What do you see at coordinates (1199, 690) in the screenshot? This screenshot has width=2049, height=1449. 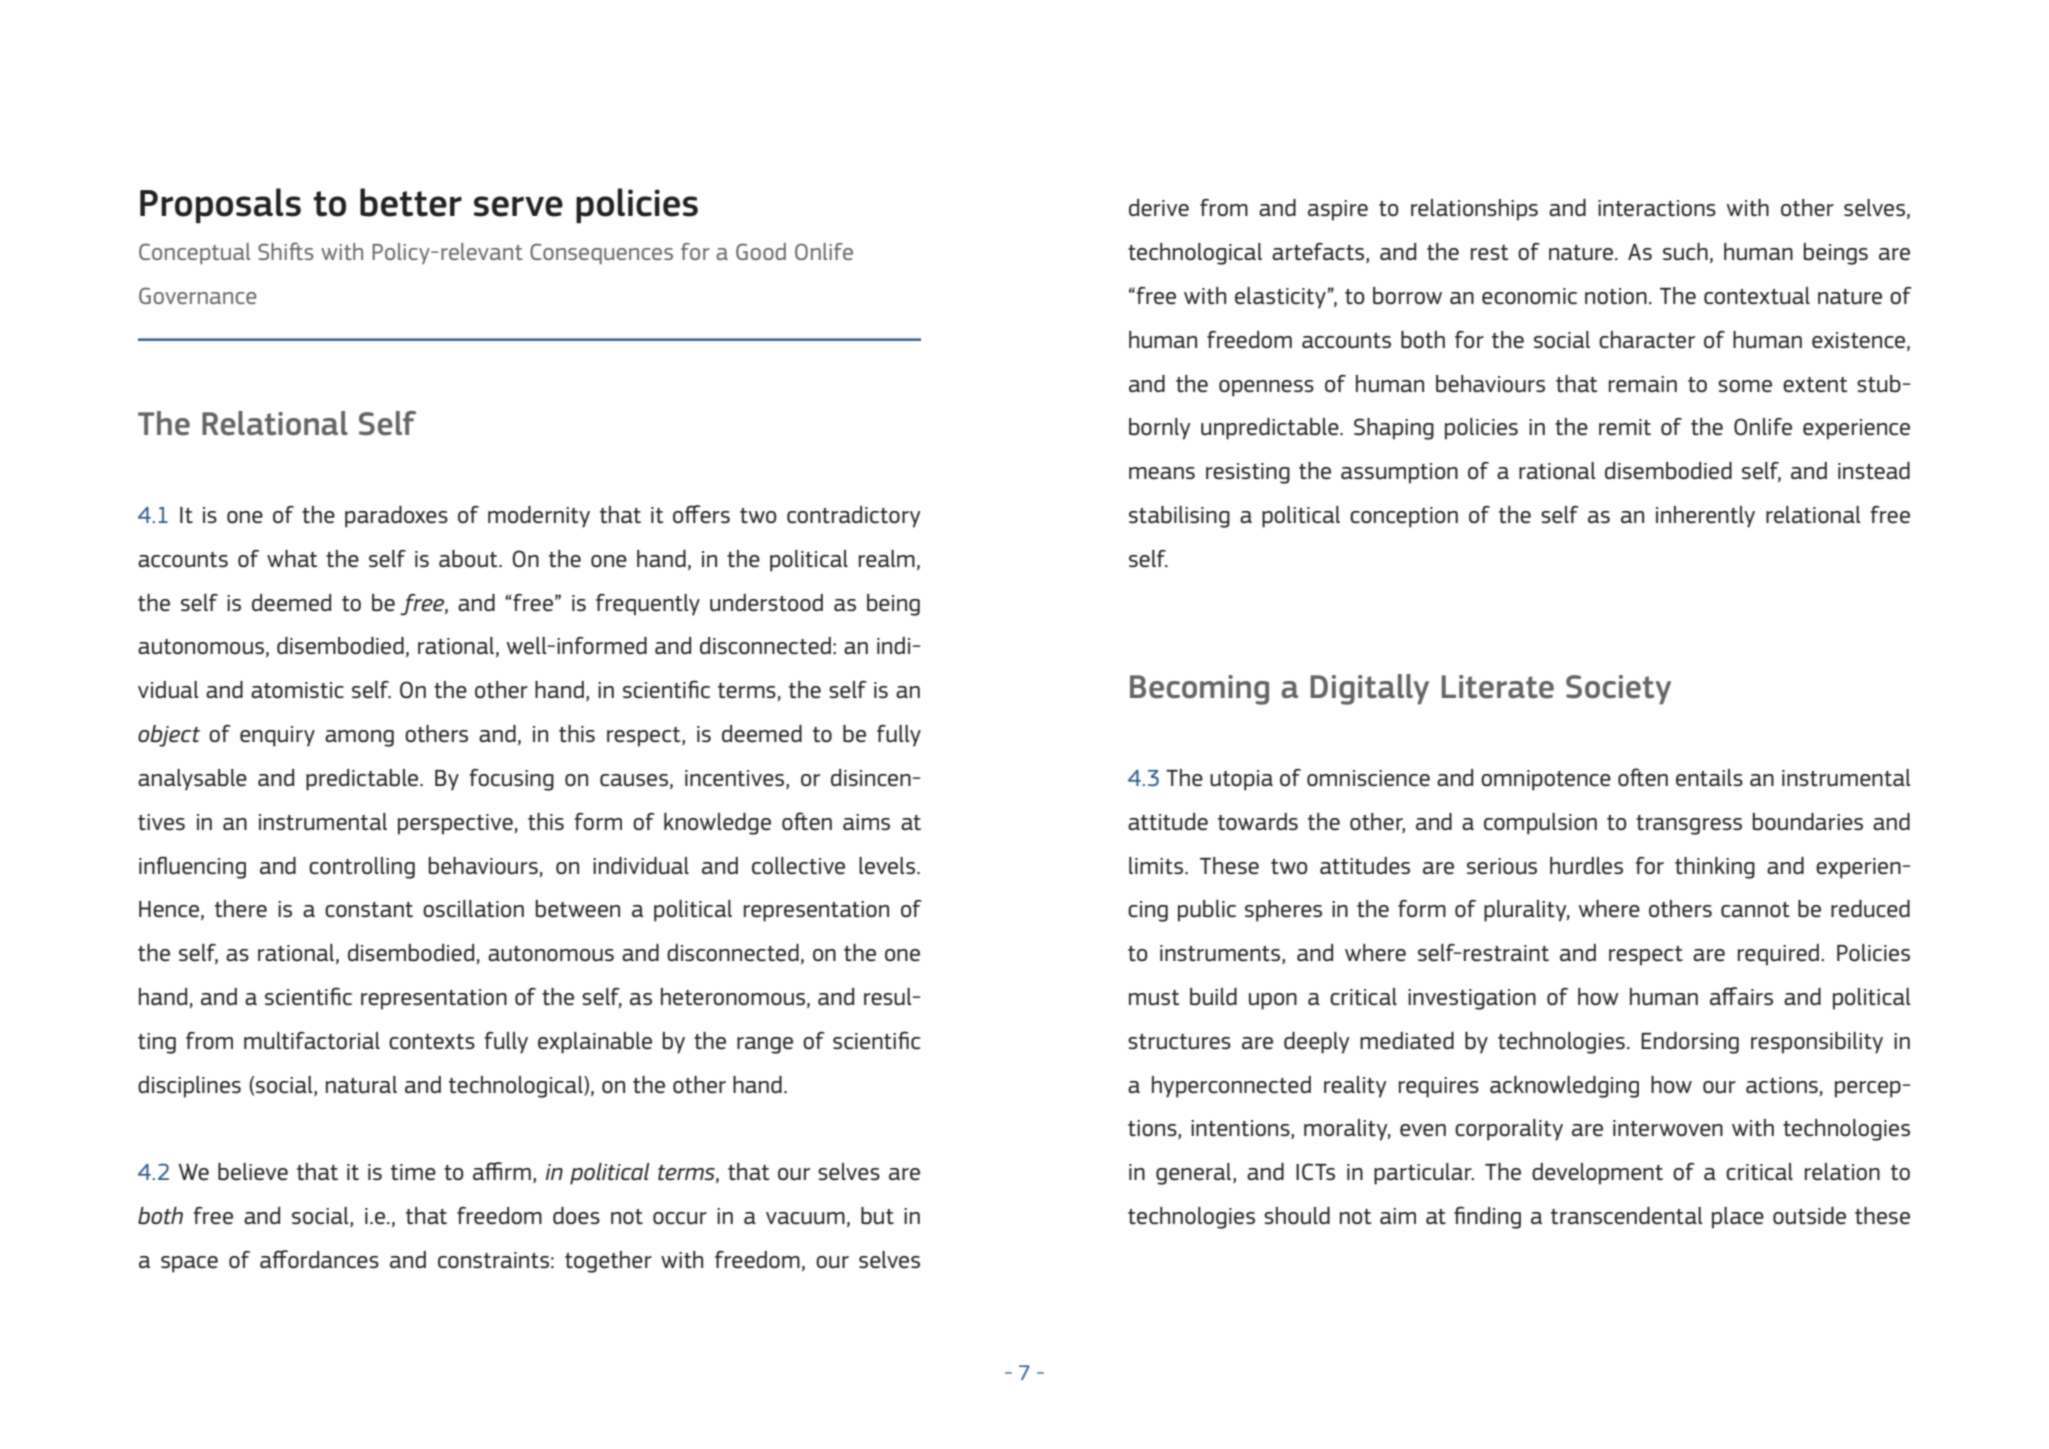 I see `Becoming` at bounding box center [1199, 690].
